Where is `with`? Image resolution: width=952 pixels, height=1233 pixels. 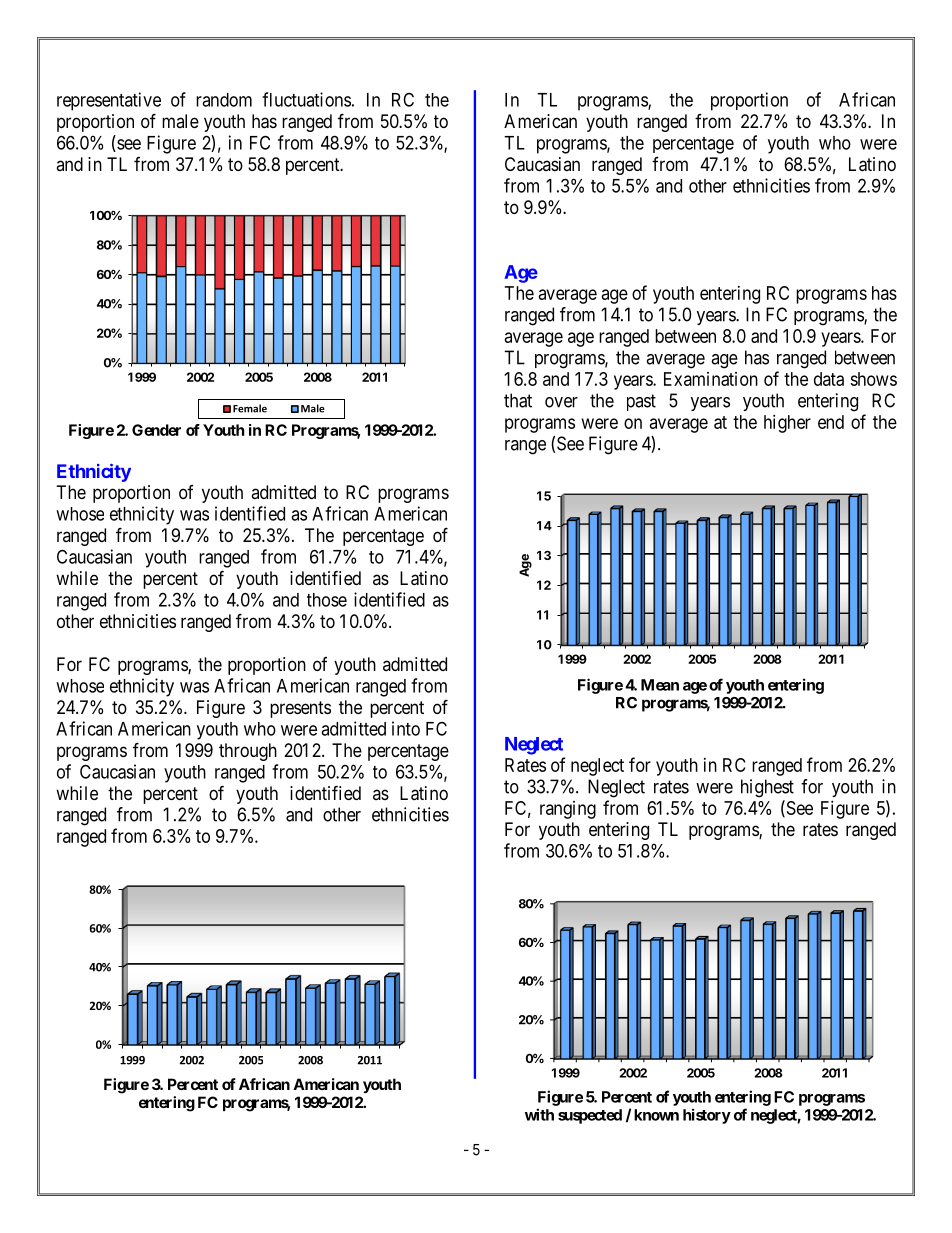
with is located at coordinates (539, 1114).
